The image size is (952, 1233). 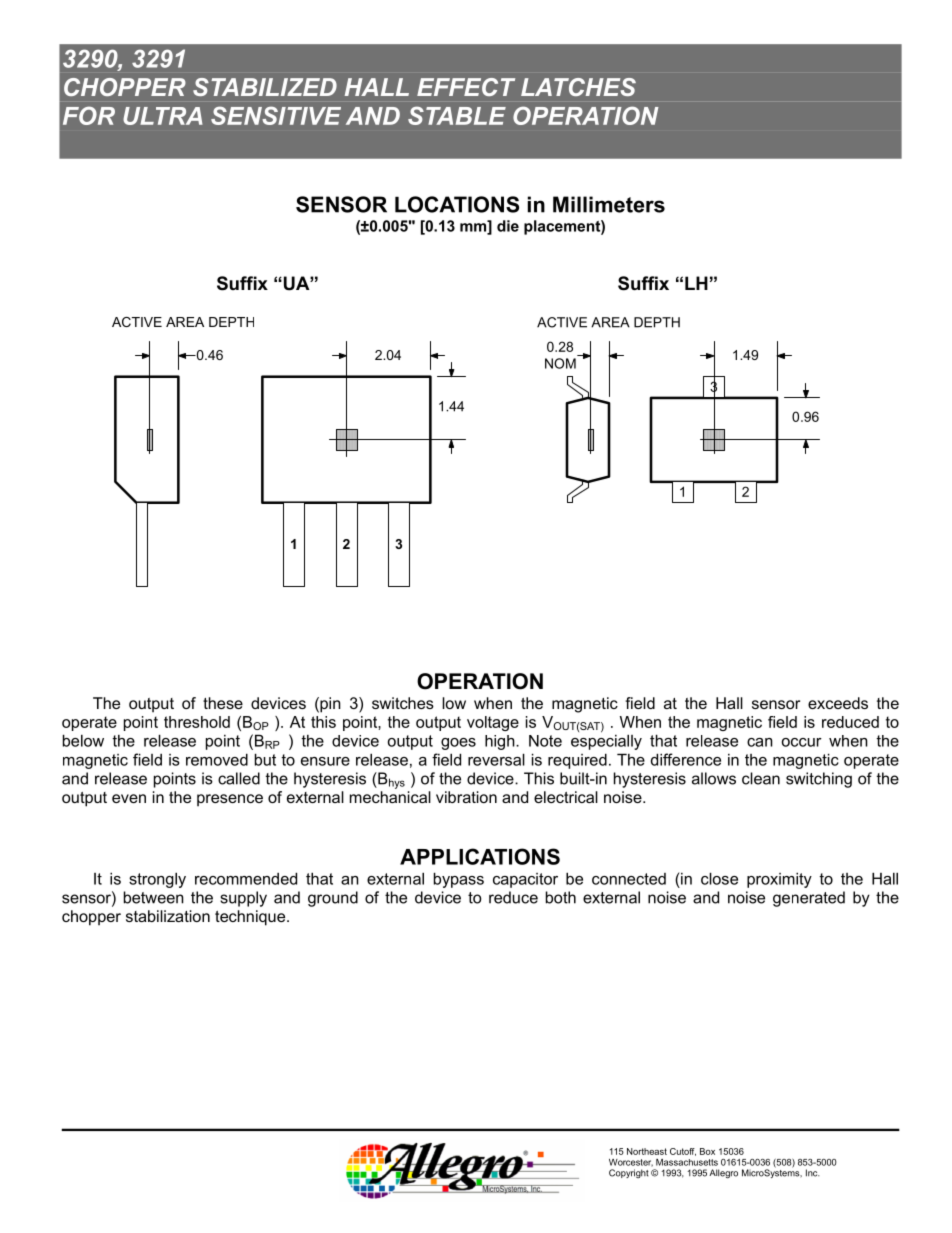 I want to click on even, so click(x=129, y=798).
